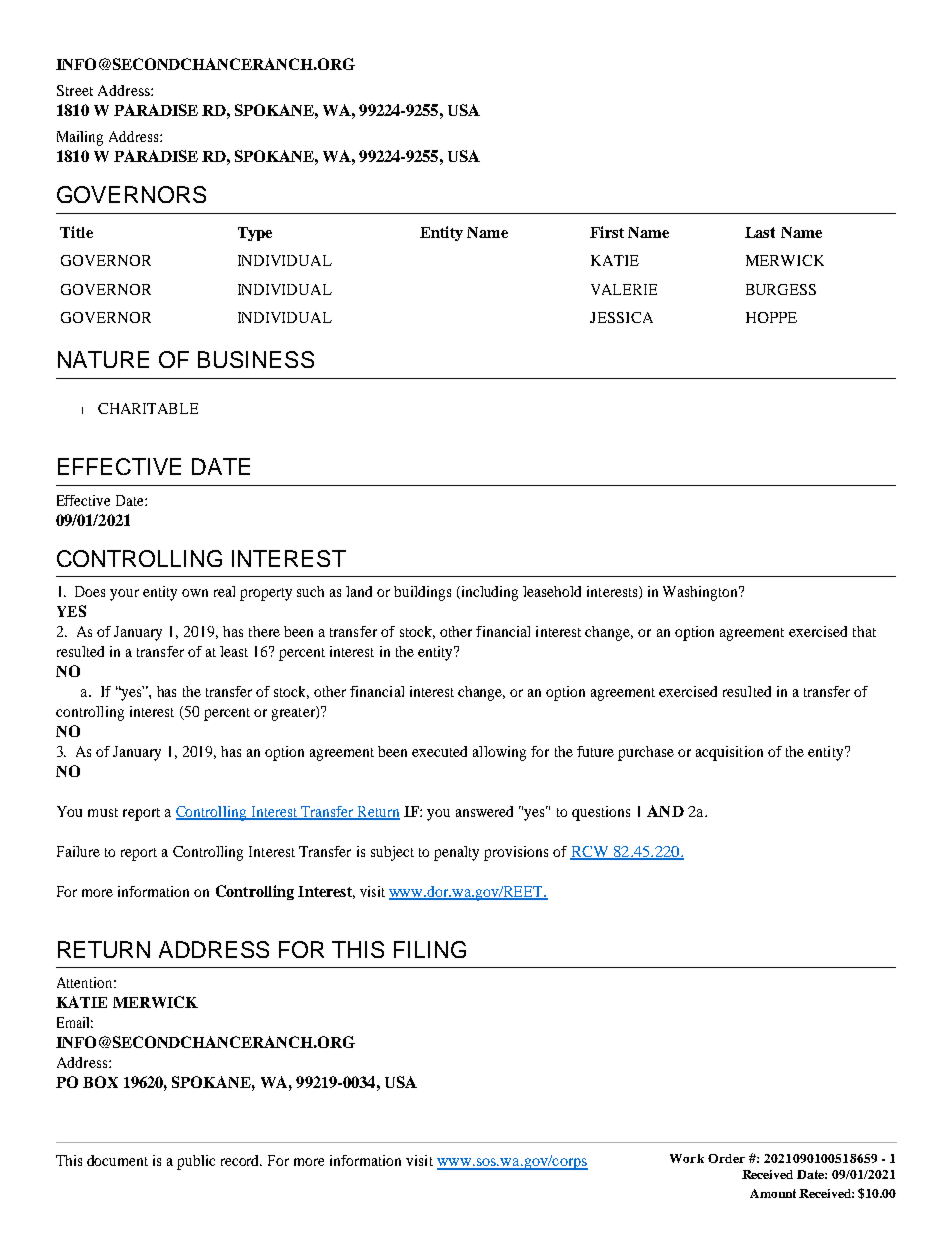  I want to click on Work, so click(687, 1158).
